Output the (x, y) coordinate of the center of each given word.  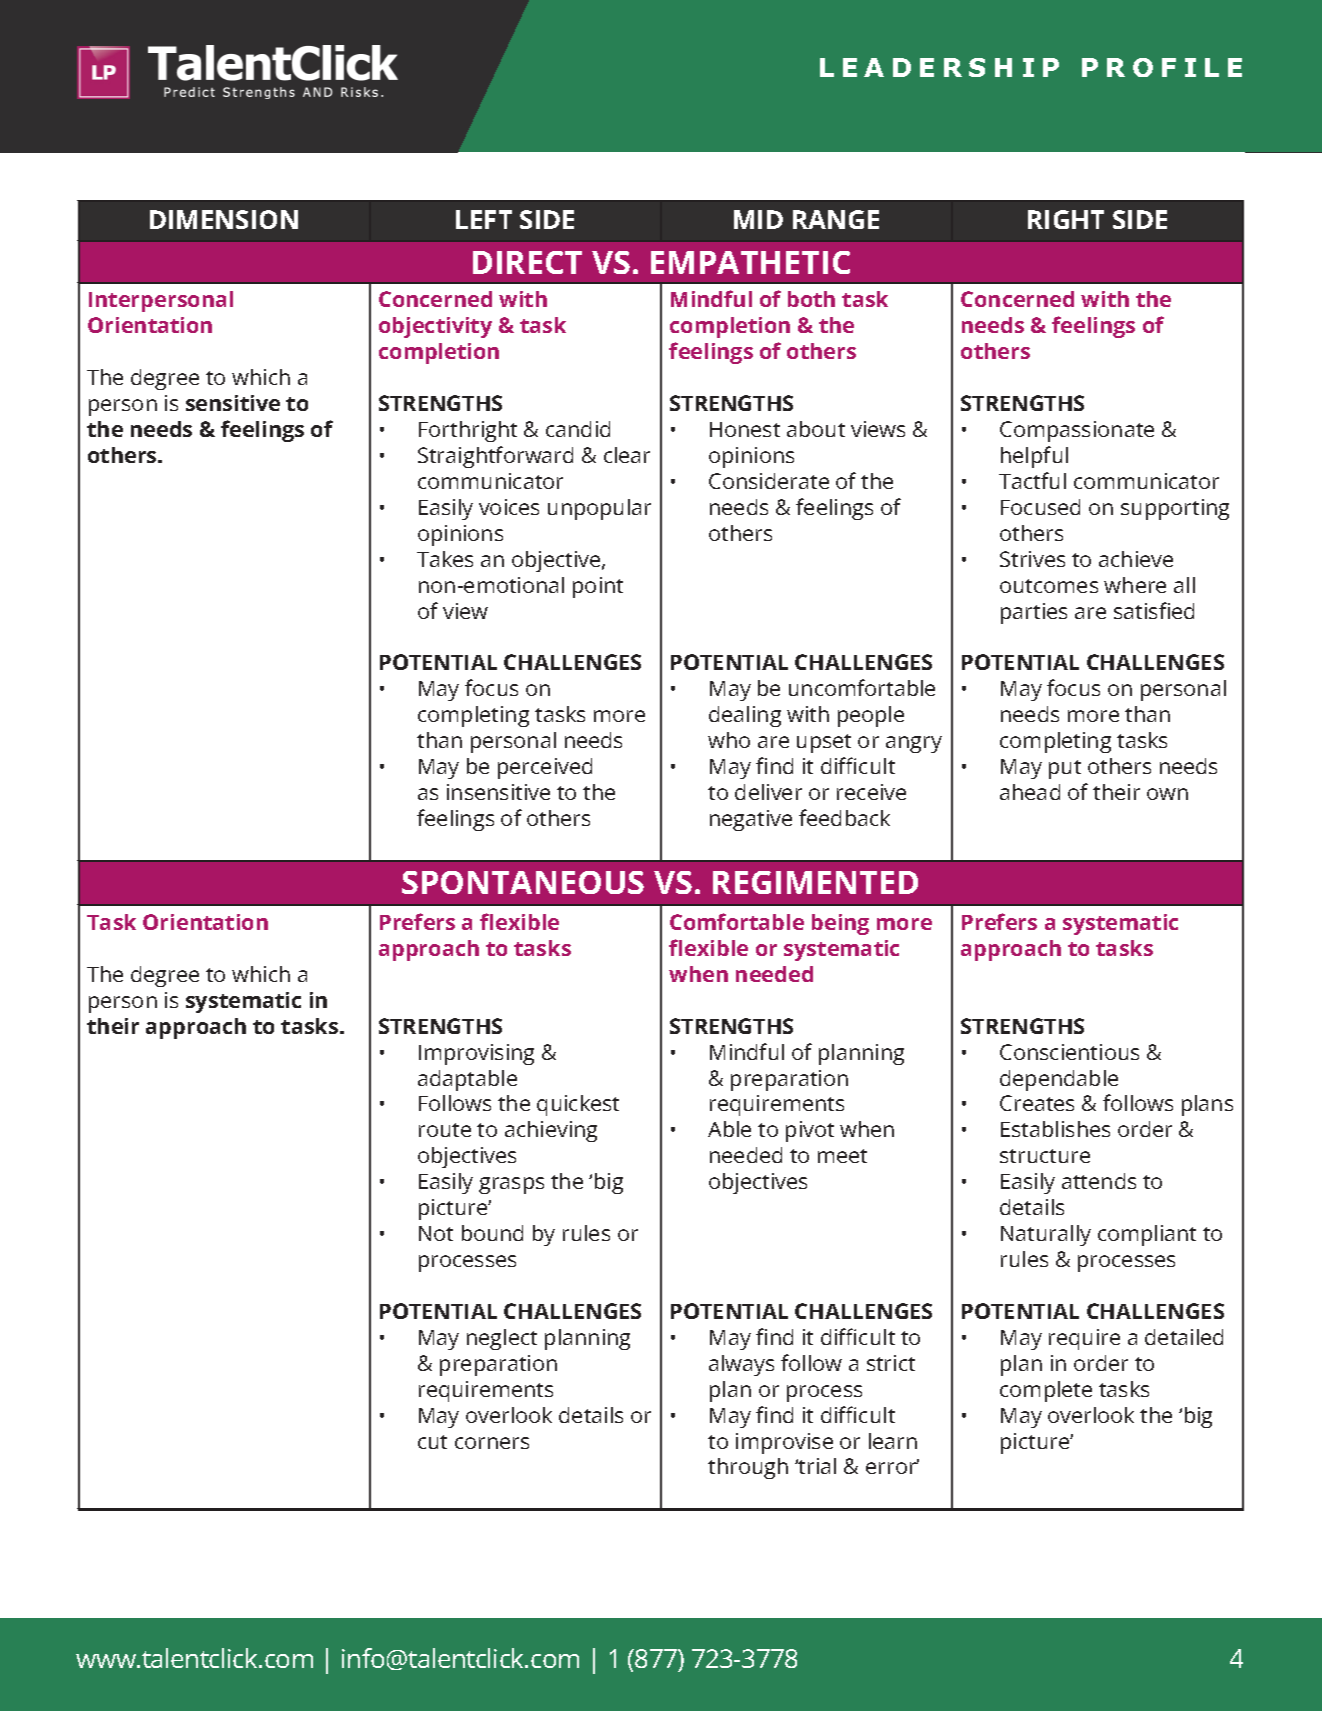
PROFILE (1162, 67)
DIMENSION (224, 219)
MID (758, 219)
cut (432, 1442)
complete (1046, 1391)
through (748, 1468)
